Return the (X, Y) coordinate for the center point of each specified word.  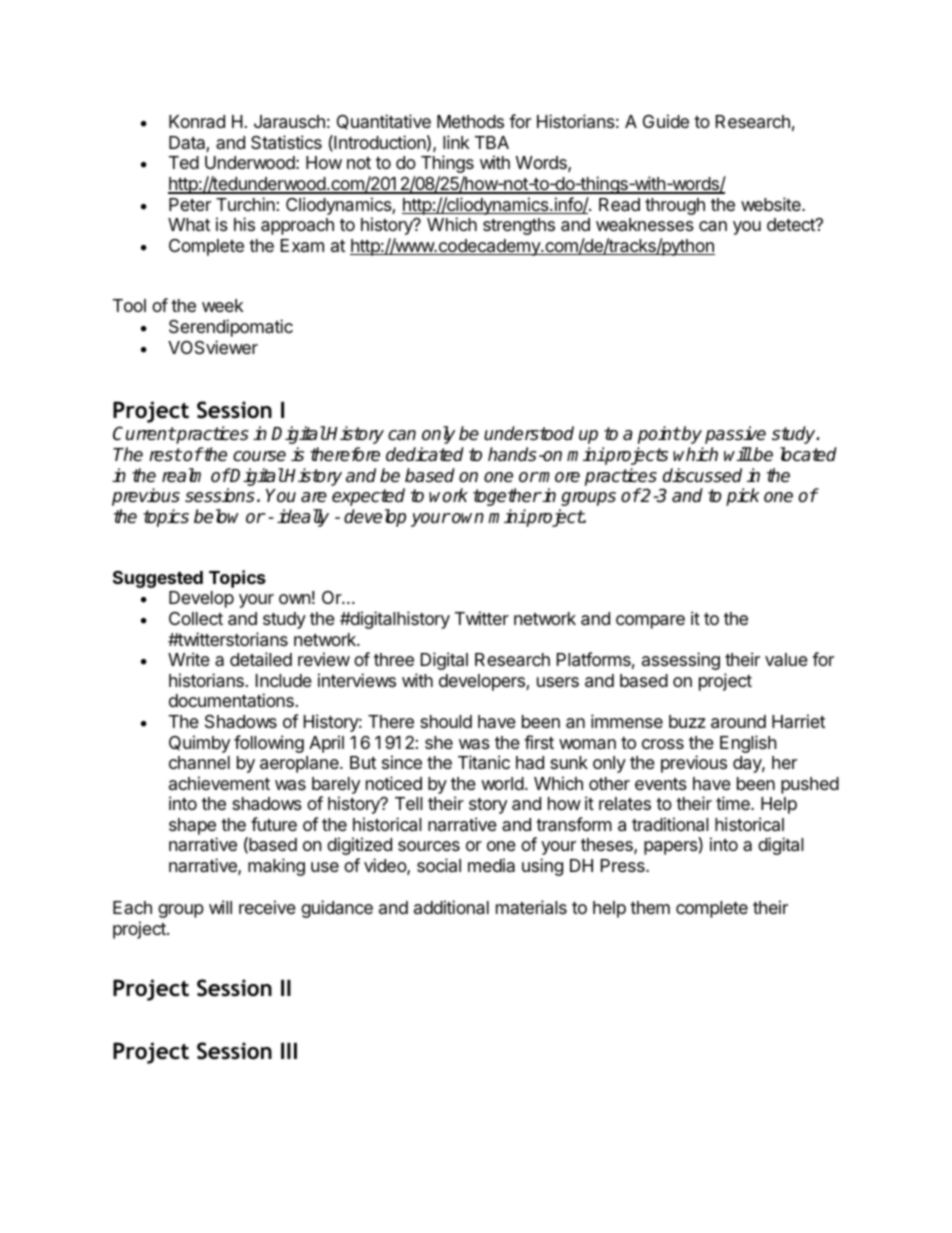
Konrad (197, 122)
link (456, 142)
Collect (196, 618)
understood (529, 433)
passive (735, 435)
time (734, 803)
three (394, 659)
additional (451, 907)
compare (650, 622)
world (502, 783)
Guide (666, 121)
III (289, 1051)
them (650, 907)
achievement (219, 783)
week (223, 305)
